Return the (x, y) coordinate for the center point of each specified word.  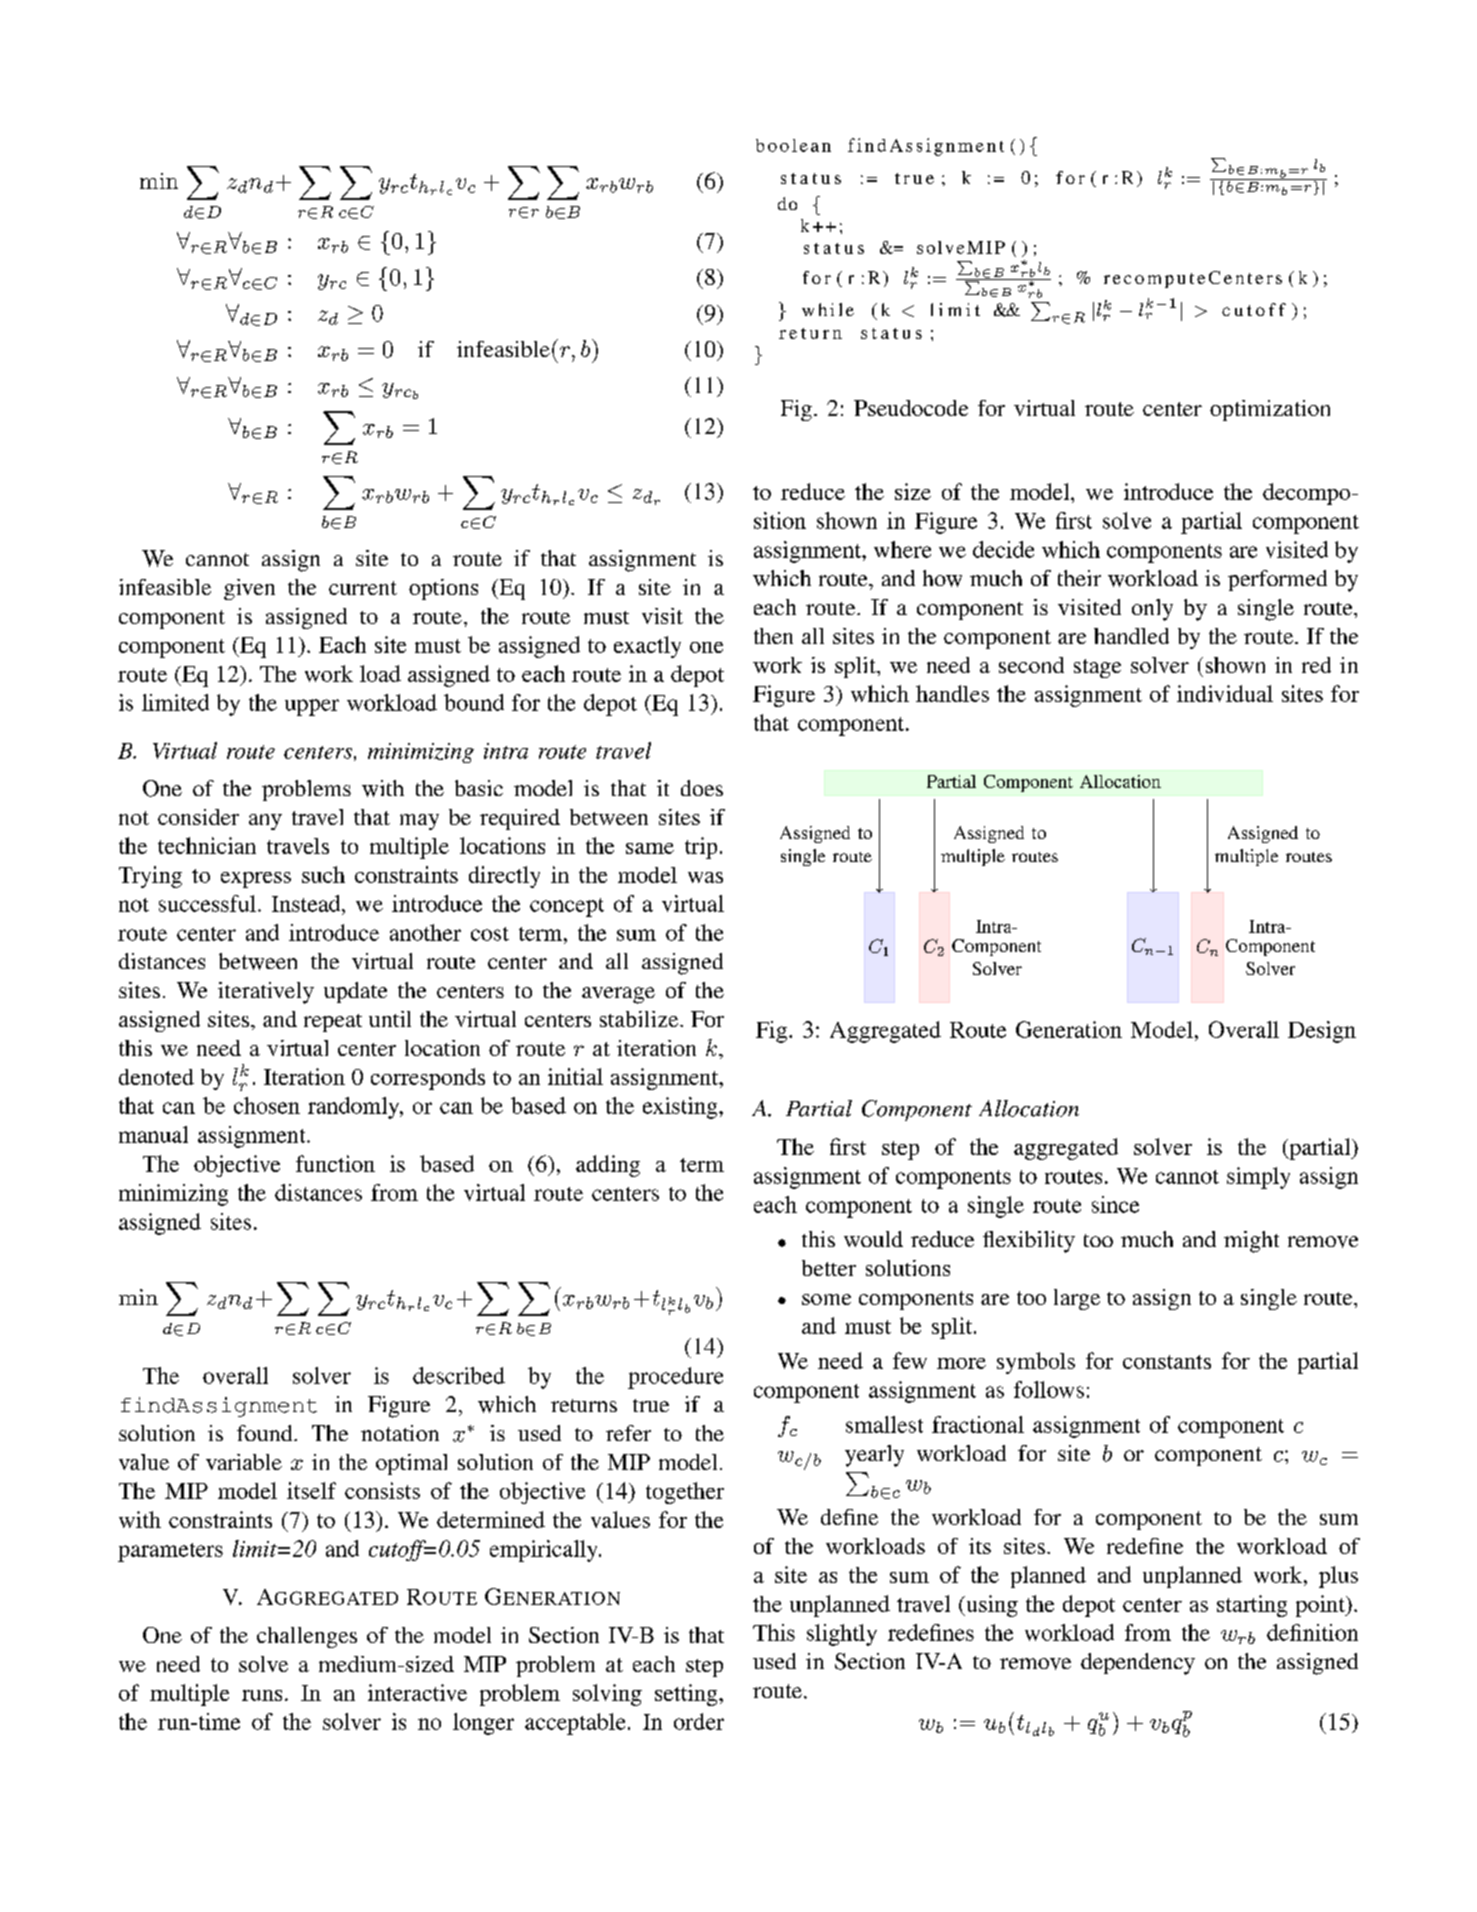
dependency (1138, 1664)
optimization (1270, 410)
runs (262, 1695)
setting (687, 1695)
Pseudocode (911, 408)
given (249, 589)
